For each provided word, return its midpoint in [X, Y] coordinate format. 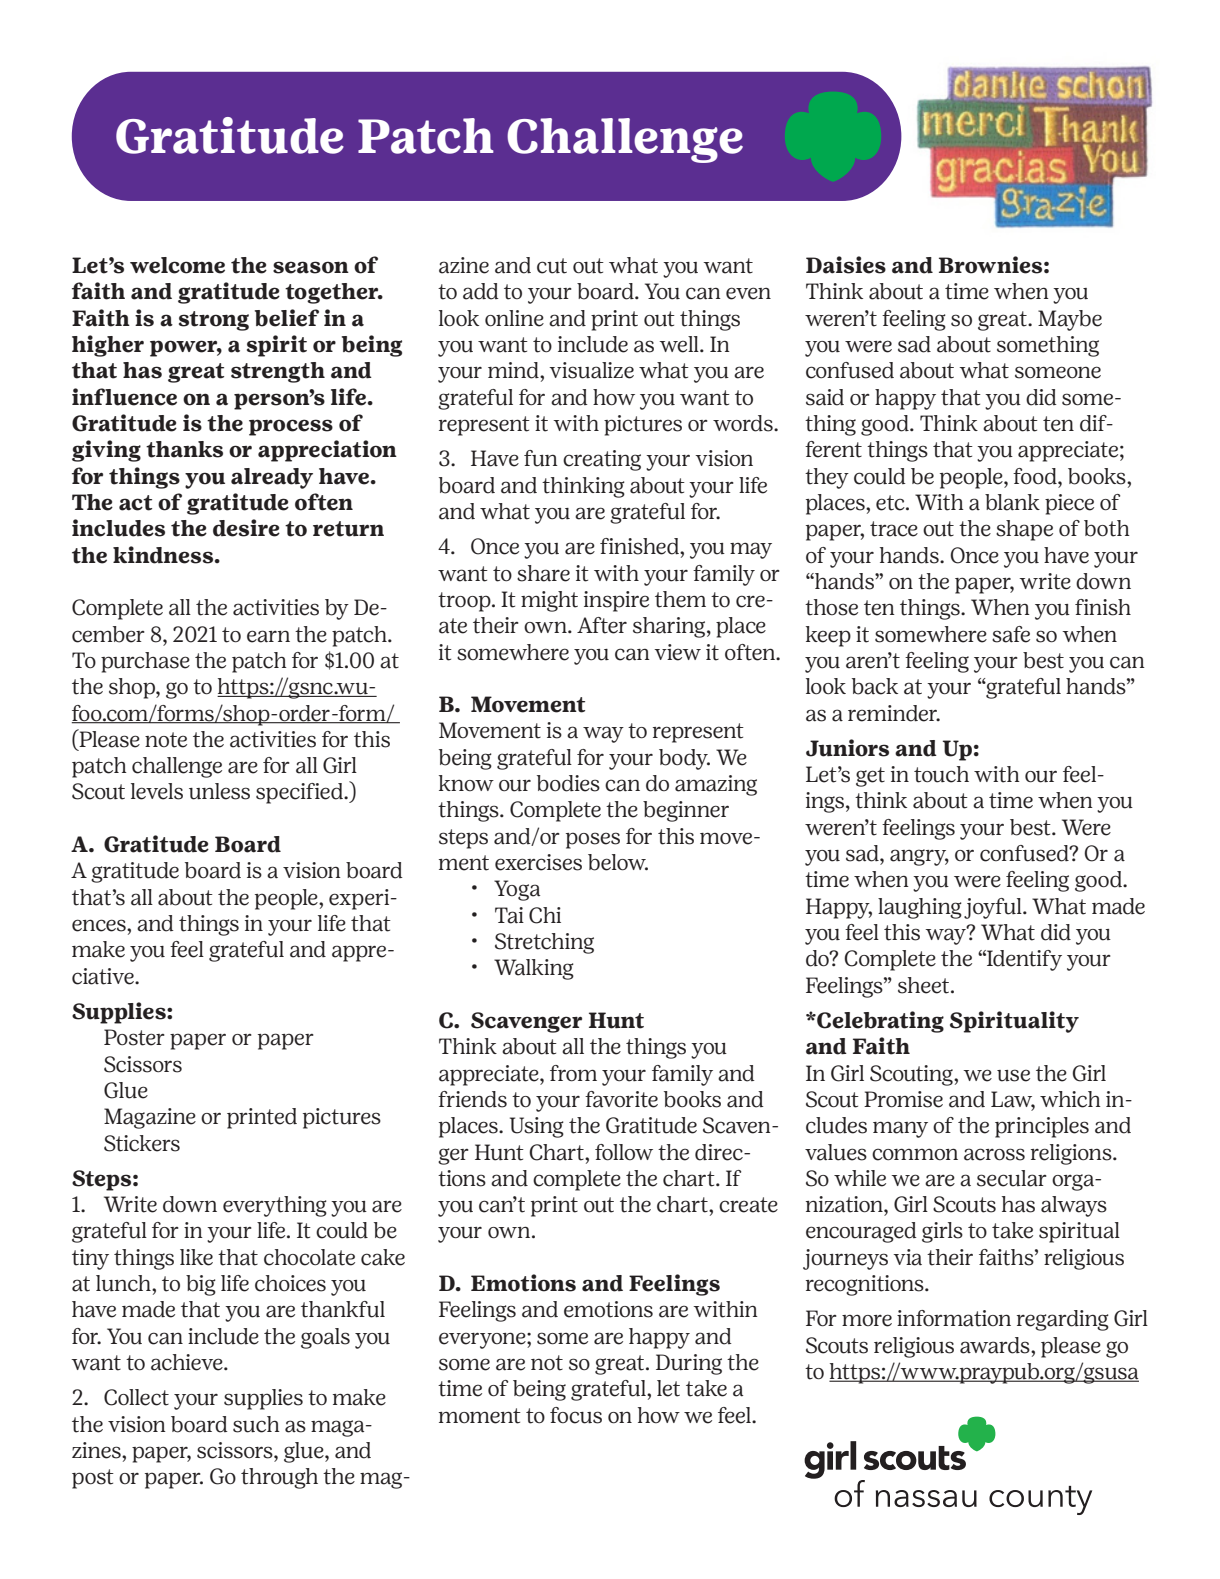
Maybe [1070, 320]
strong [214, 321]
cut [552, 266]
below [618, 862]
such [256, 1424]
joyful [994, 908]
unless [219, 791]
